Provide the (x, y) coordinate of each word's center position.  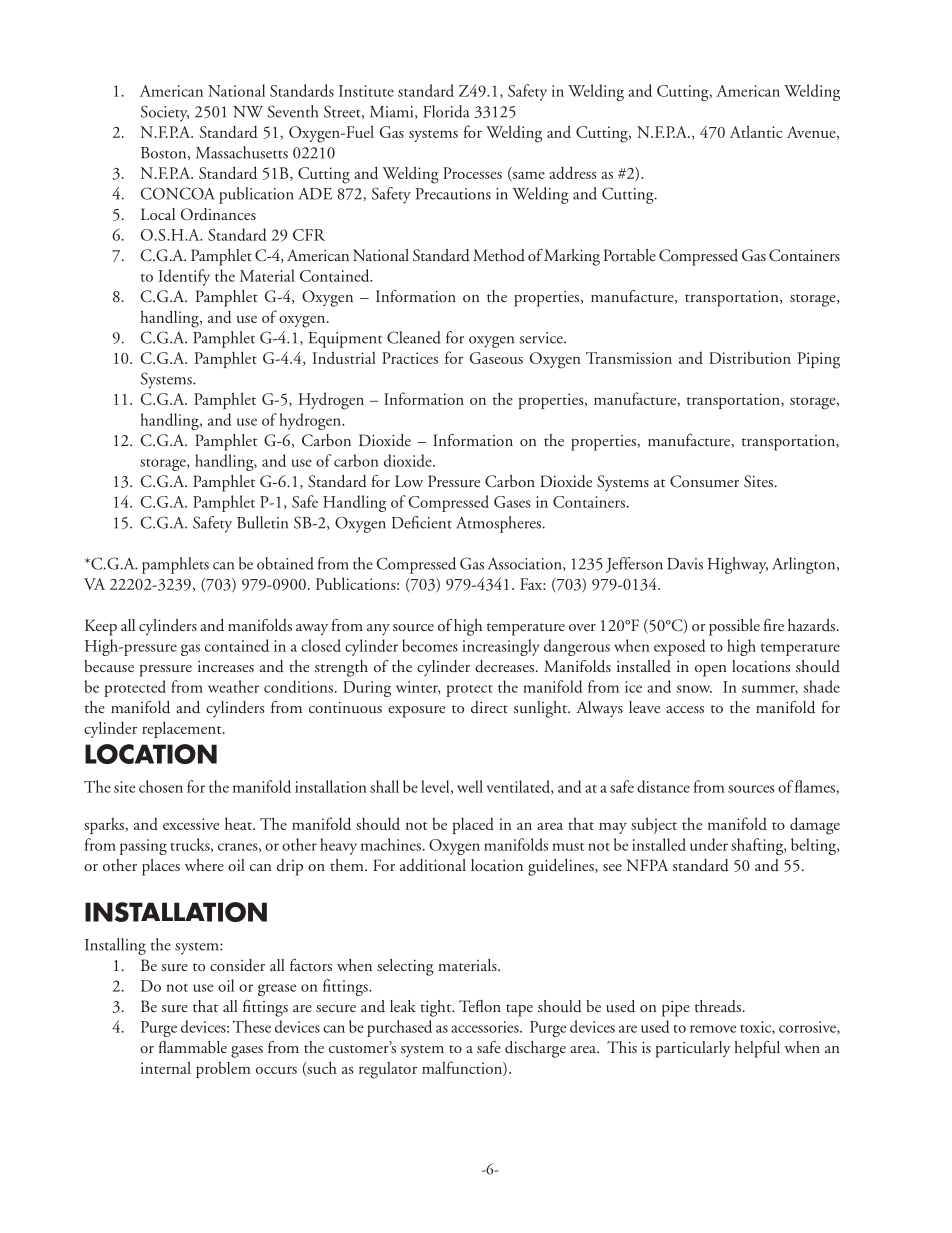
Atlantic (756, 131)
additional (433, 865)
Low (409, 481)
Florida (446, 111)
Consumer (704, 481)
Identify (184, 277)
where (204, 865)
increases (226, 666)
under (709, 844)
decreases (504, 666)
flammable (193, 1047)
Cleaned (414, 337)
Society (165, 113)
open (711, 671)
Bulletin (262, 522)
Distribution (750, 357)
